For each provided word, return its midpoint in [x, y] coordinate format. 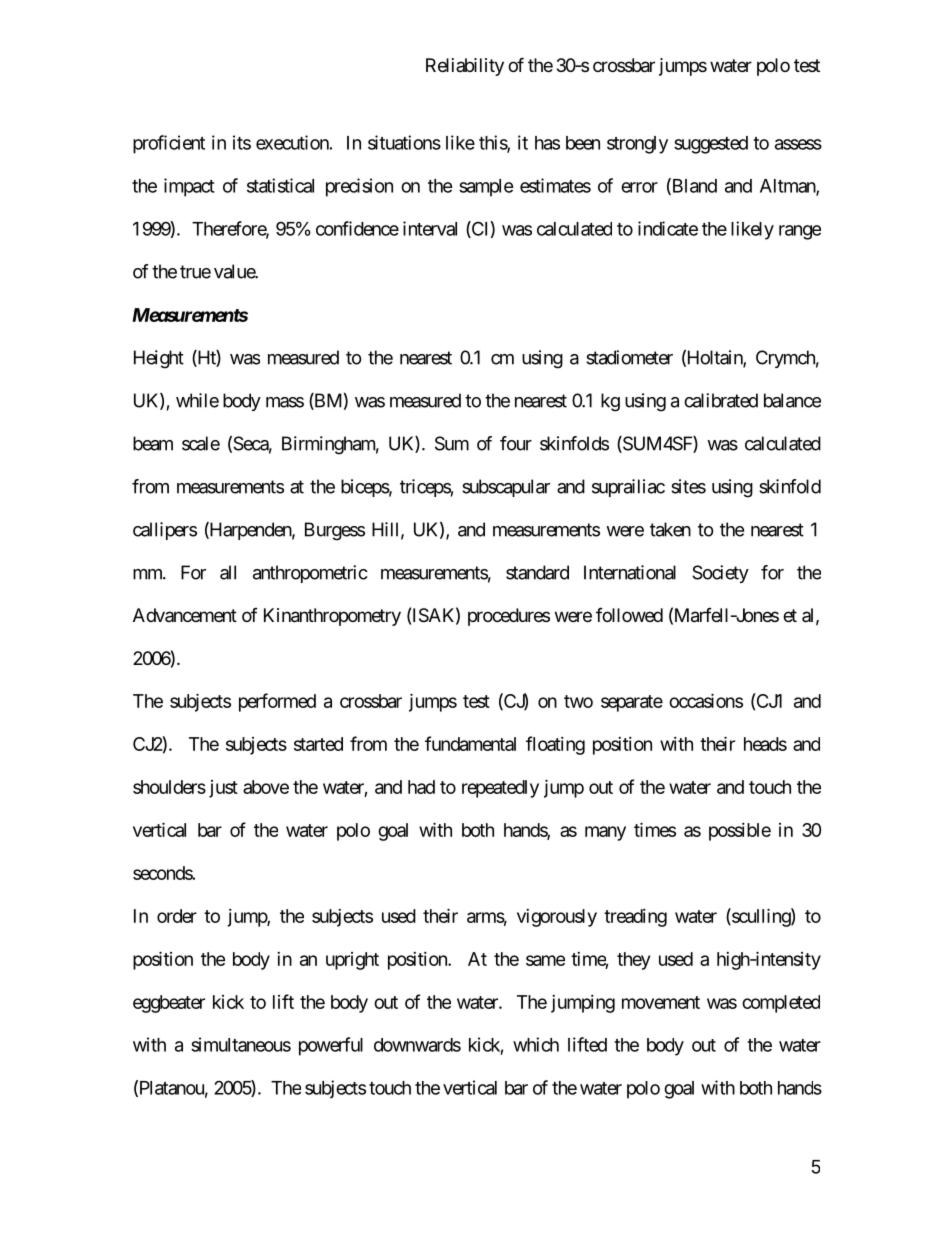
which [536, 1044]
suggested [711, 145]
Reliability [465, 67]
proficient [169, 144]
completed [781, 1004]
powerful [331, 1046]
